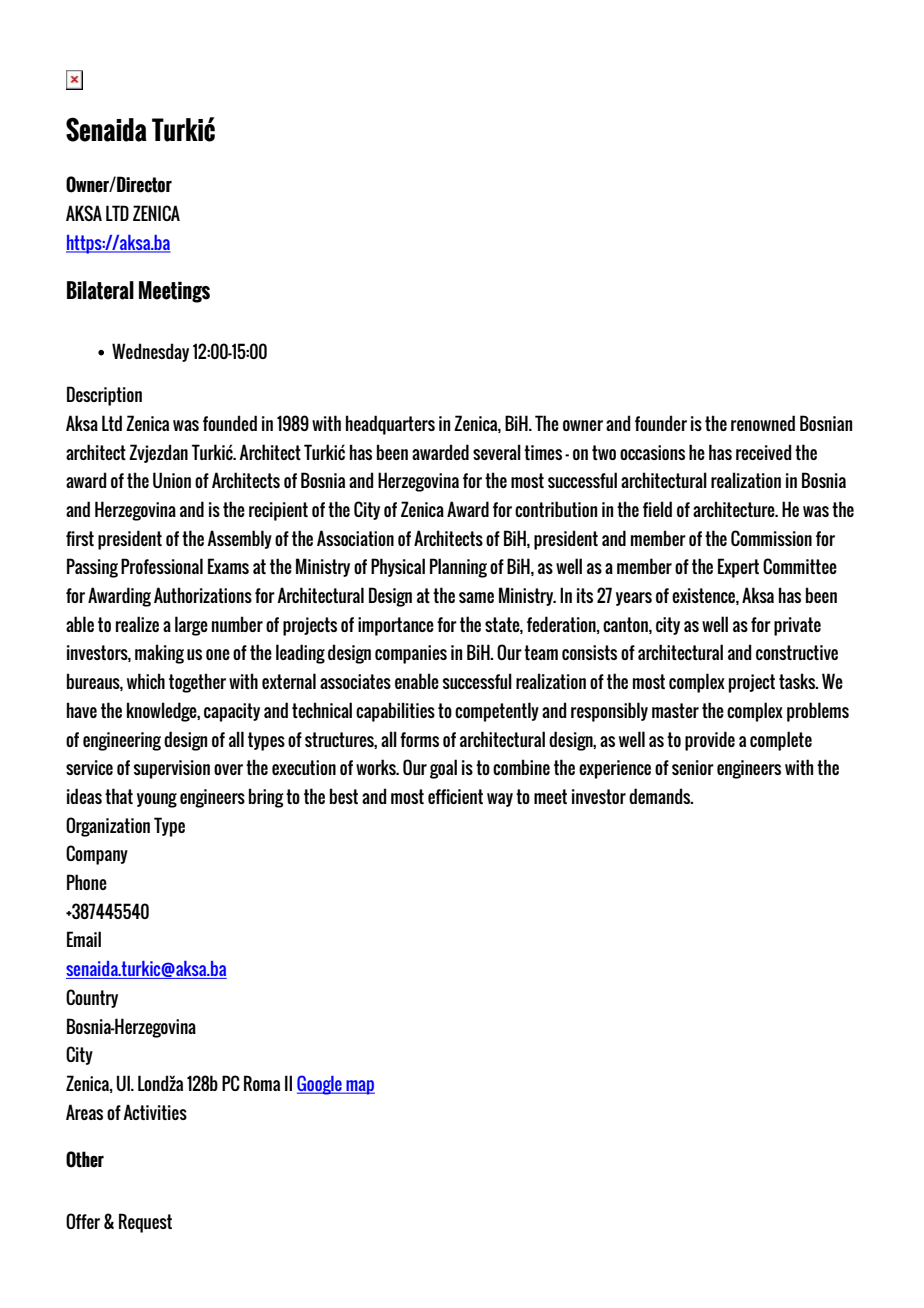 The height and width of the screenshot is (1308, 924). I want to click on supervision, so click(172, 769).
